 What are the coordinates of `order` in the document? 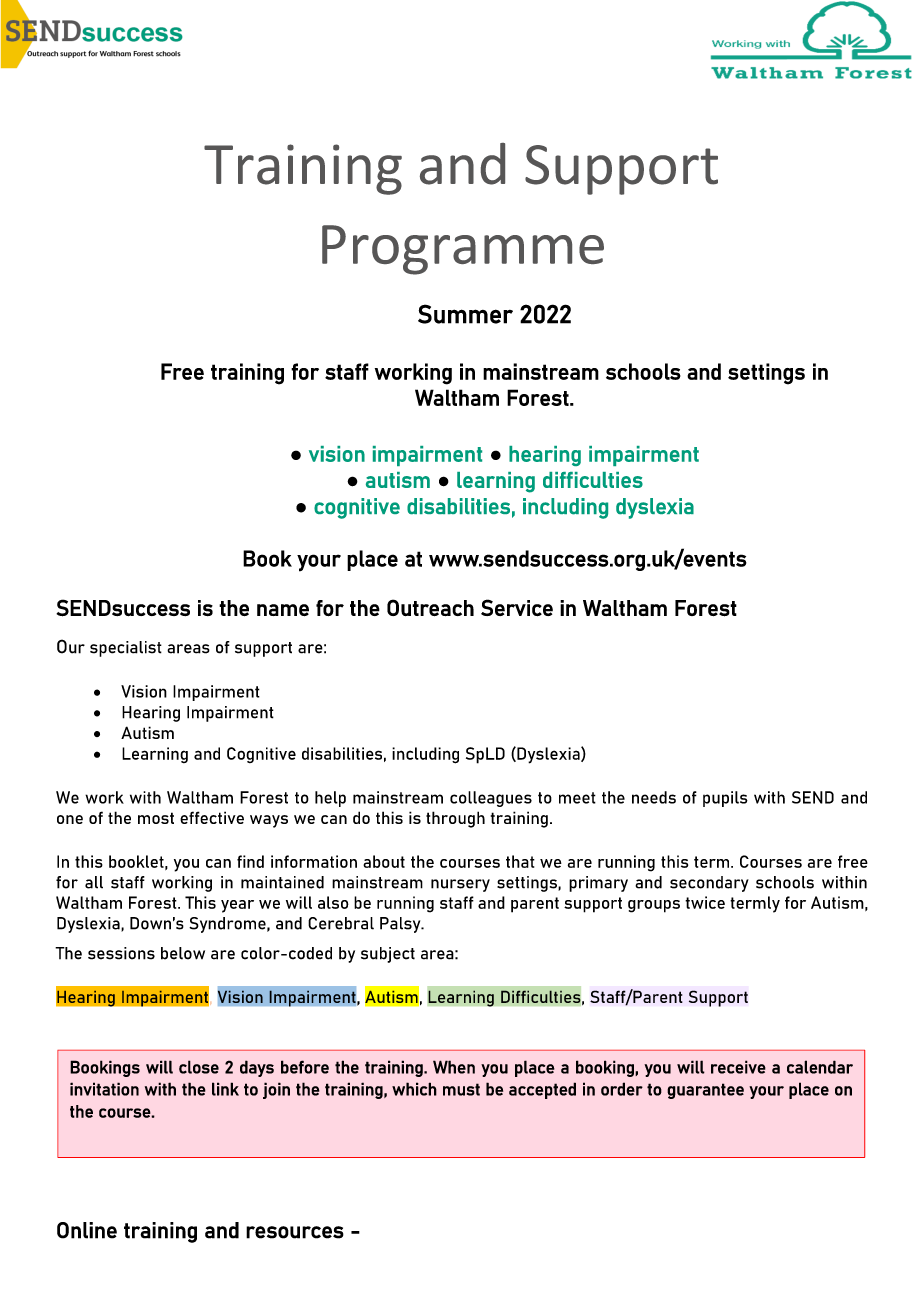 It's located at (622, 1089).
